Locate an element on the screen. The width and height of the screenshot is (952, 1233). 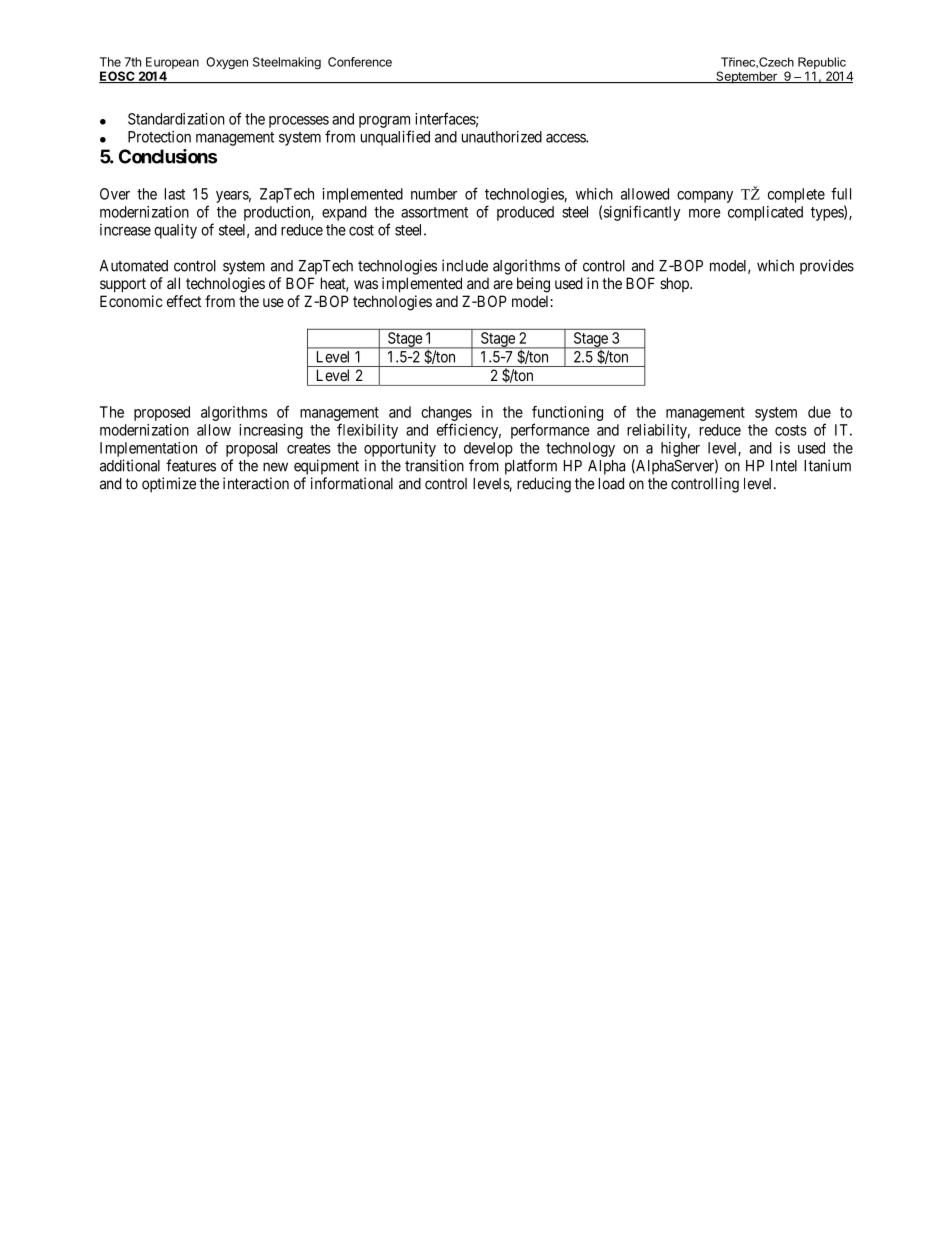
Intel is located at coordinates (784, 466).
